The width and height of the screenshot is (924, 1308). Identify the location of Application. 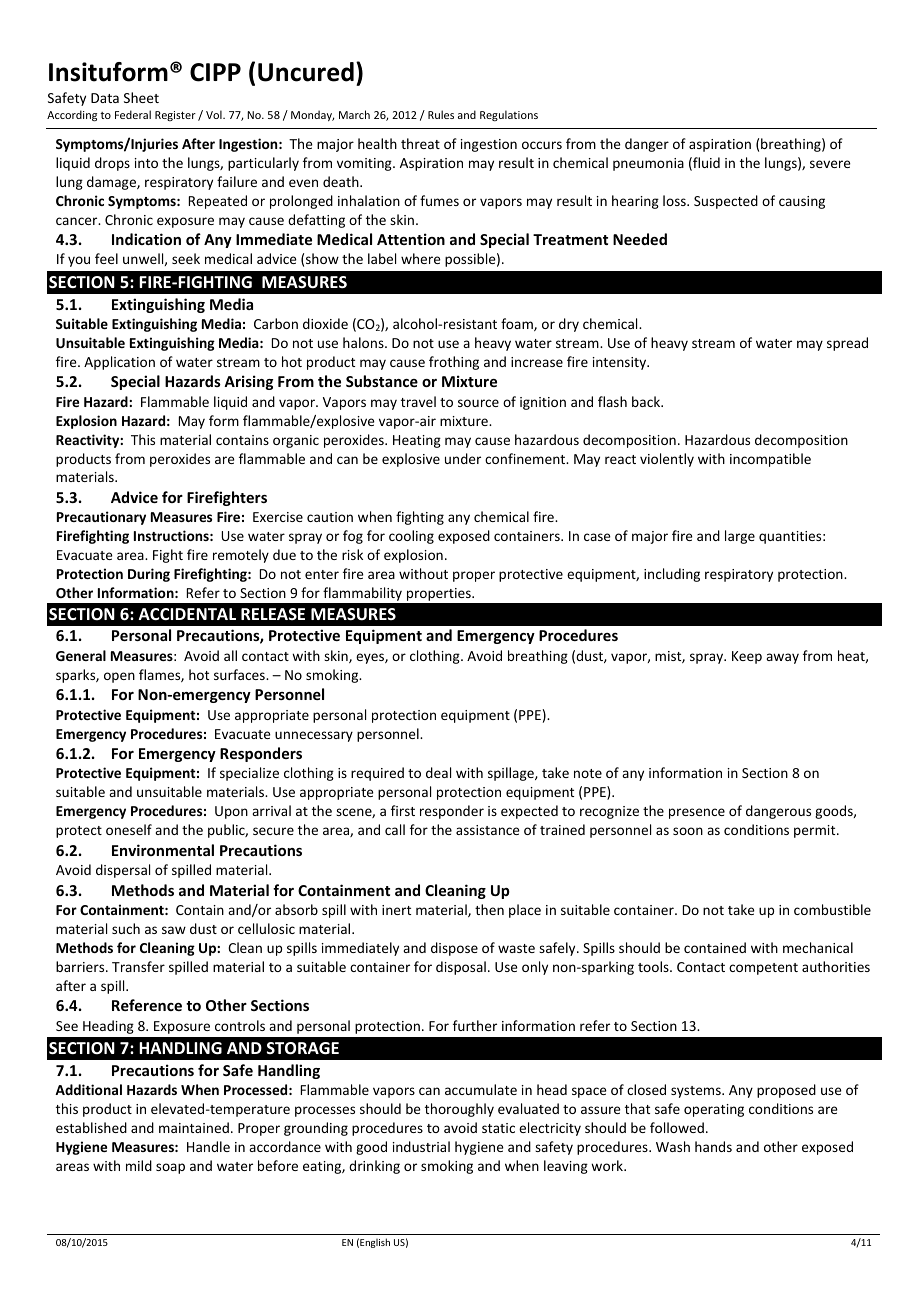
(119, 363).
